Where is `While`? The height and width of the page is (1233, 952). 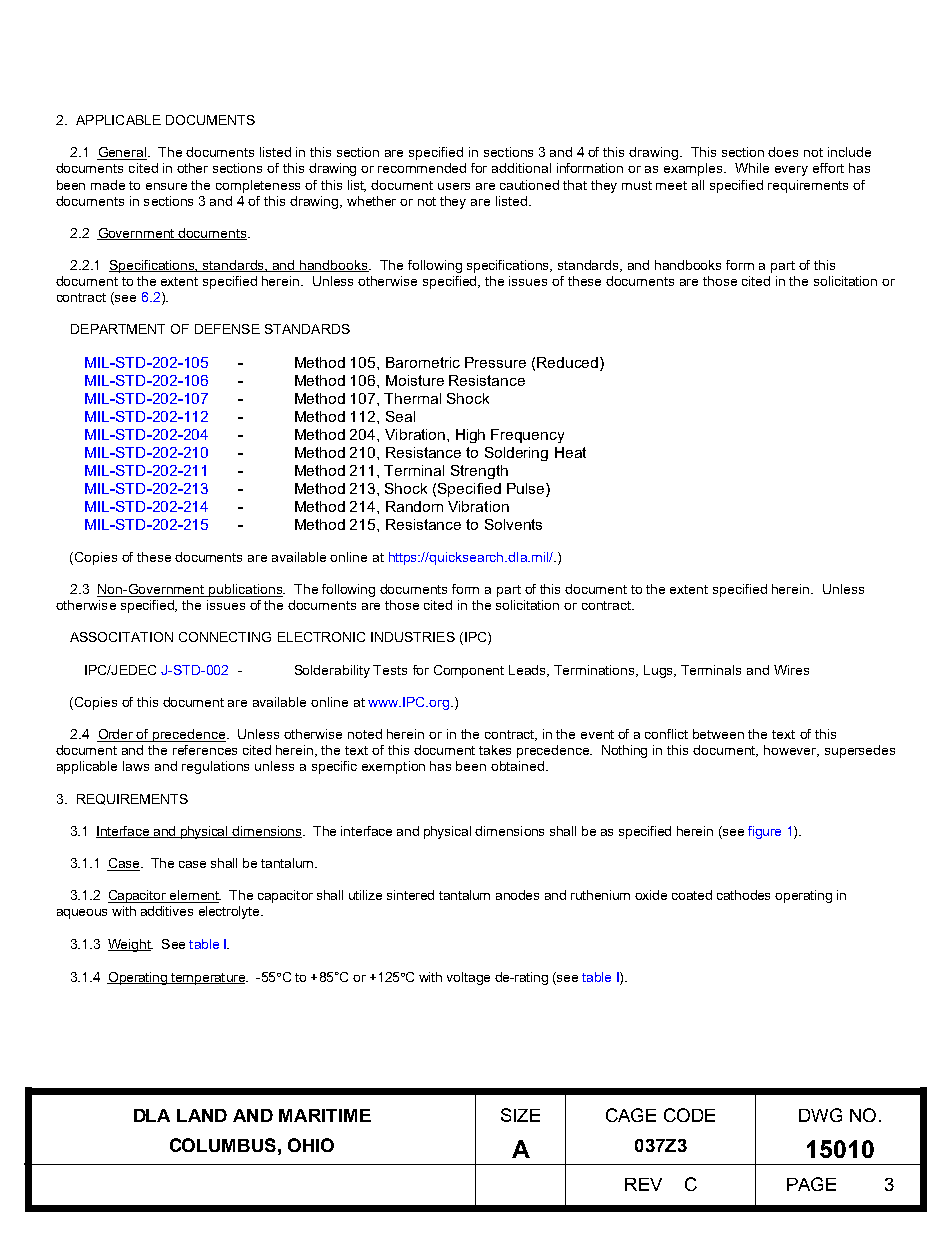 While is located at coordinates (752, 168).
